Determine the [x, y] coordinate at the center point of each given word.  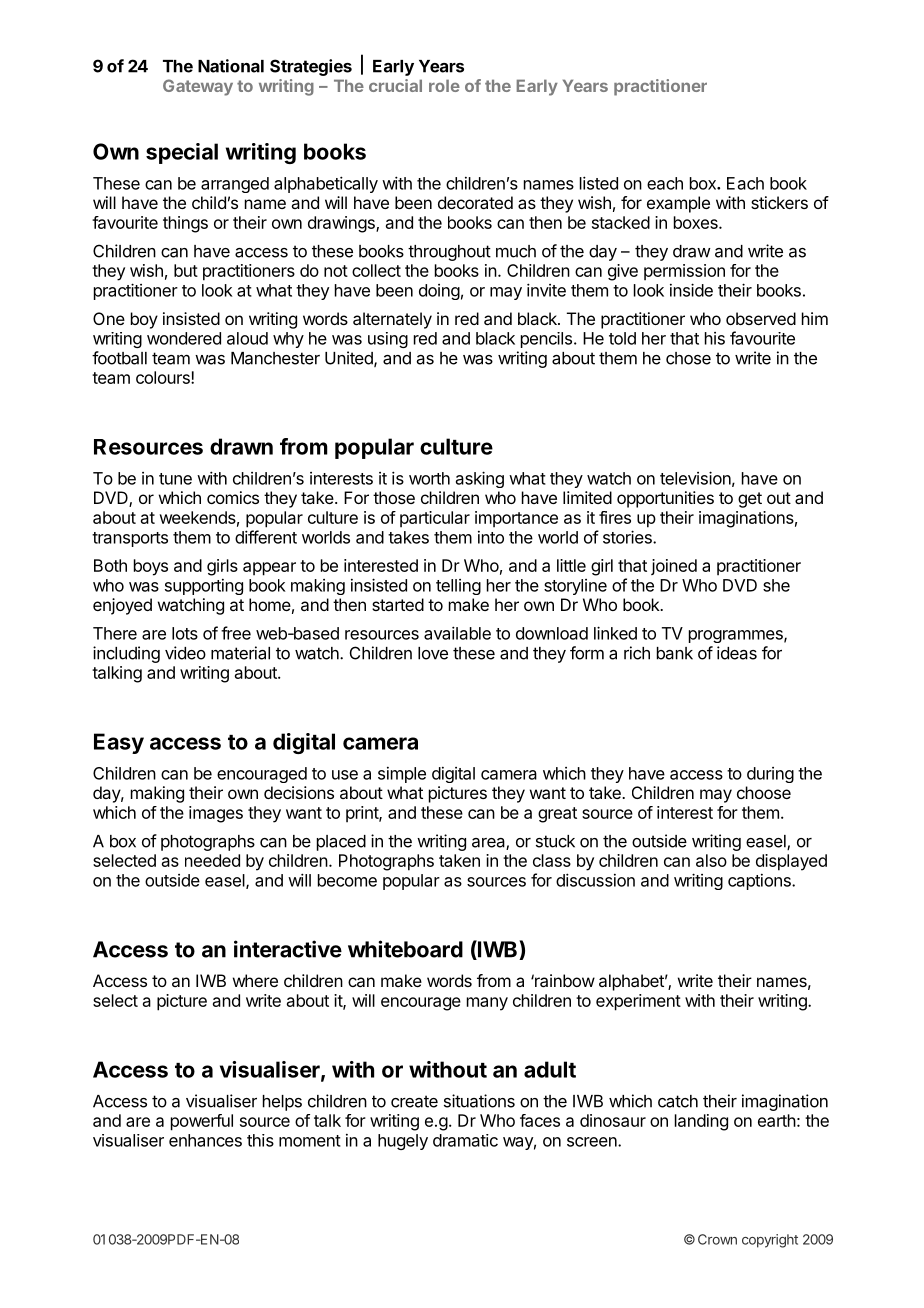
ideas [737, 653]
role [444, 85]
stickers [779, 202]
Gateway [198, 87]
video [185, 653]
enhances [205, 1140]
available [457, 633]
